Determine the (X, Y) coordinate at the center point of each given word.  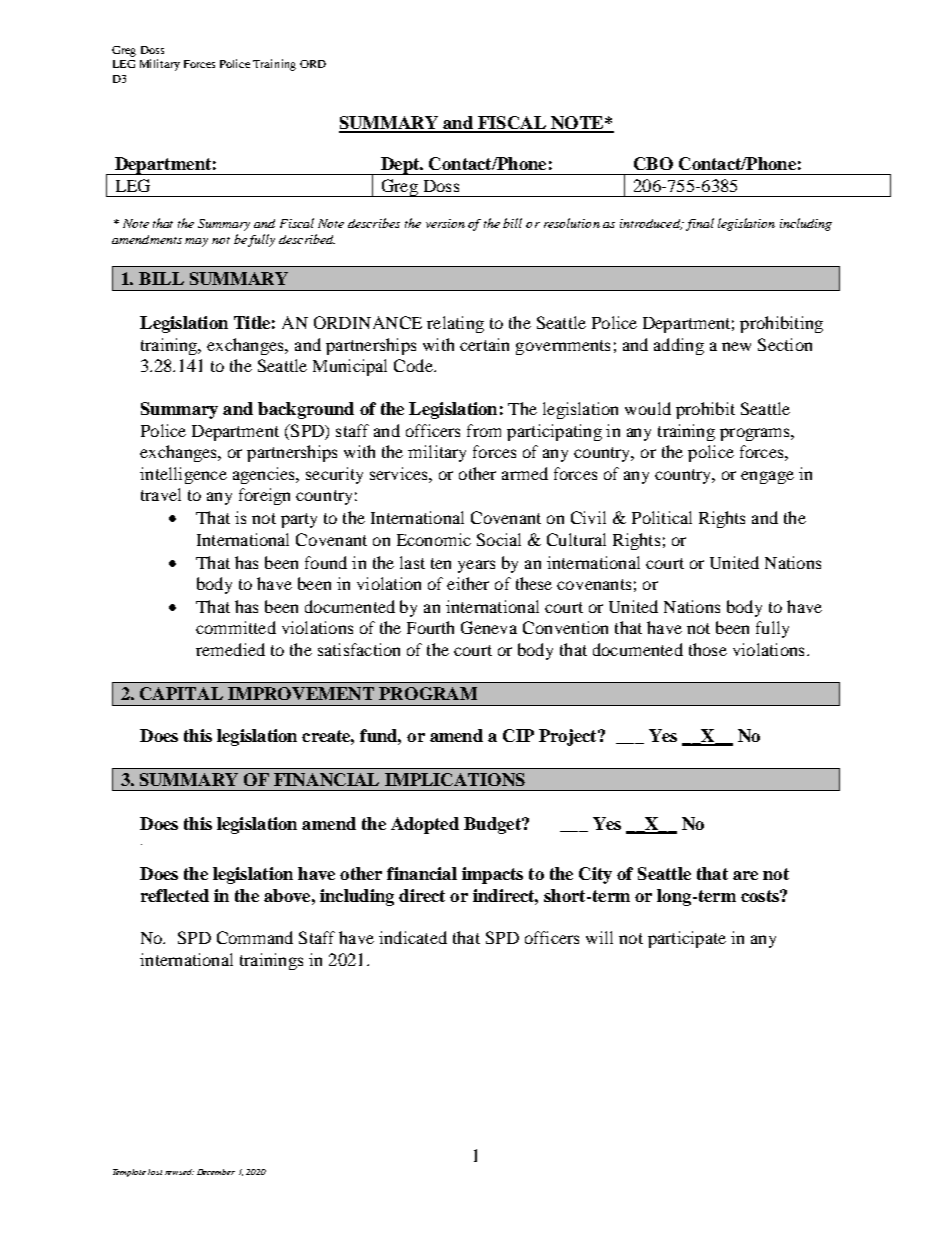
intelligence (183, 475)
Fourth (430, 627)
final (700, 224)
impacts (492, 875)
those (708, 649)
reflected (175, 895)
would (648, 408)
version (445, 223)
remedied (230, 649)
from (484, 430)
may (196, 242)
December (216, 1172)
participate (687, 939)
